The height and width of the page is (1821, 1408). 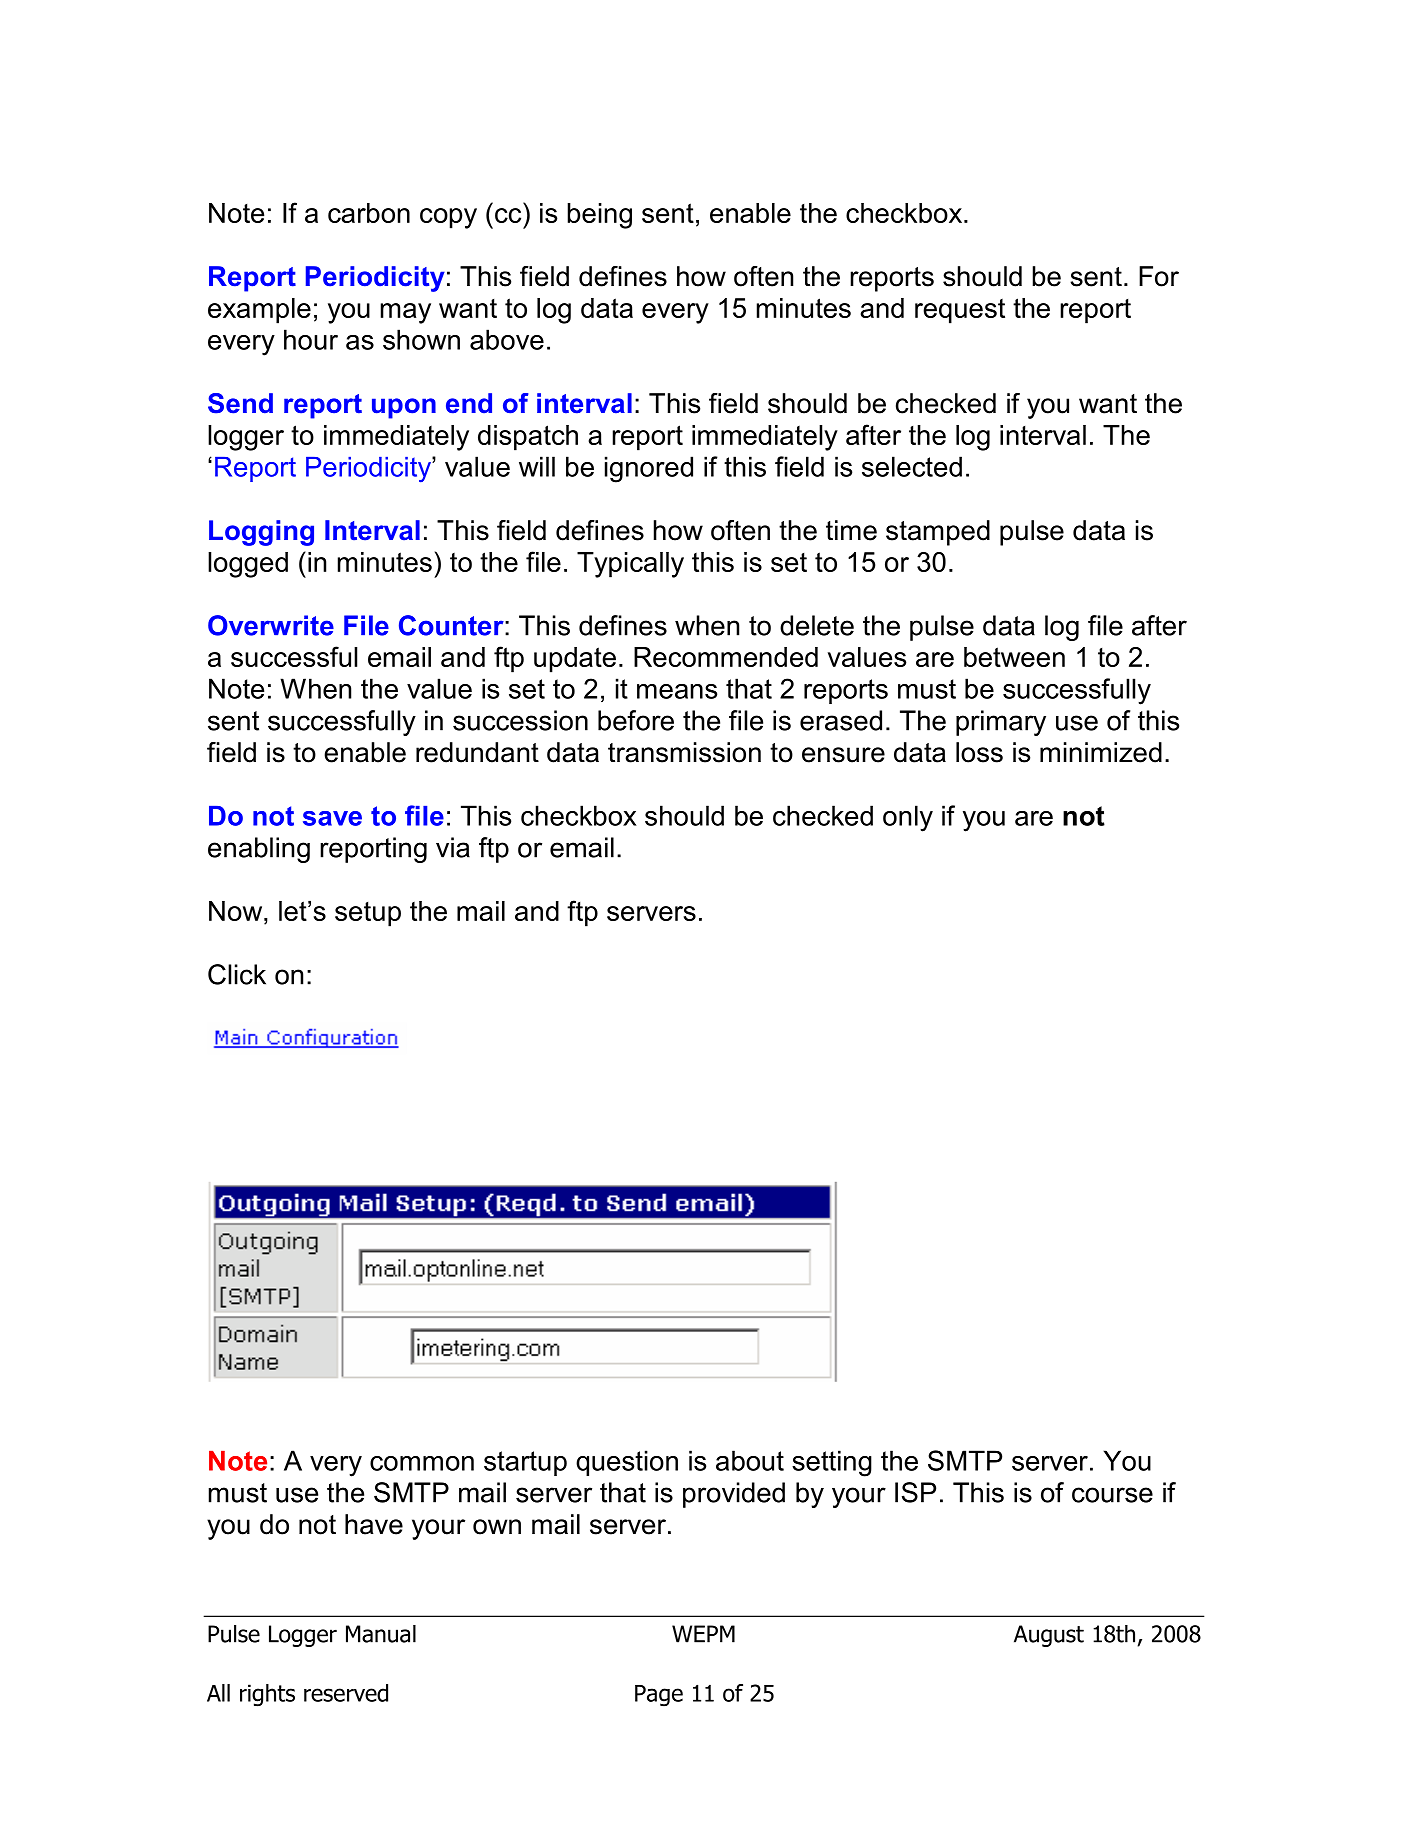 What do you see at coordinates (684, 752) in the page?
I see `transmission` at bounding box center [684, 752].
